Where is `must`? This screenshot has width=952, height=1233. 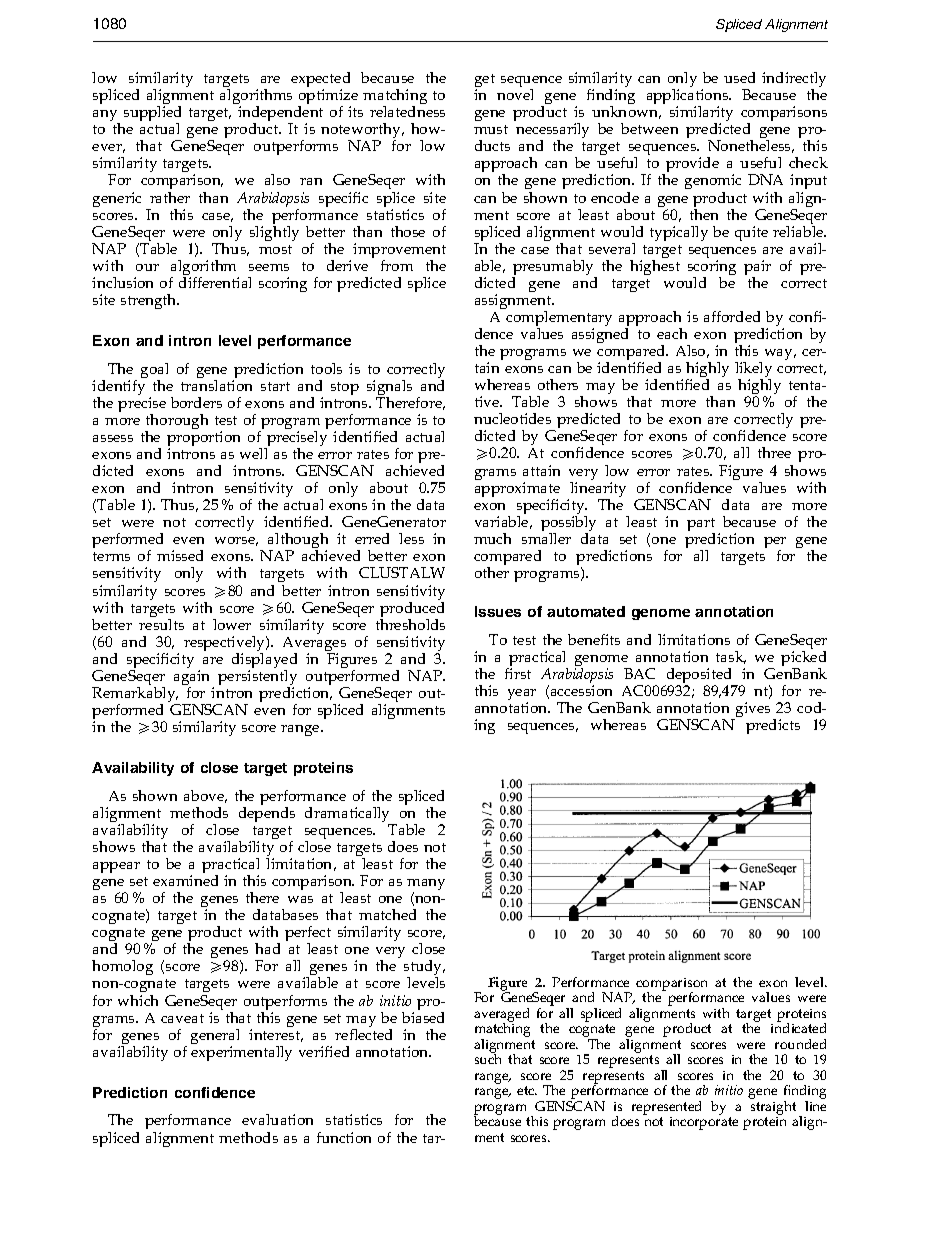
must is located at coordinates (491, 129).
